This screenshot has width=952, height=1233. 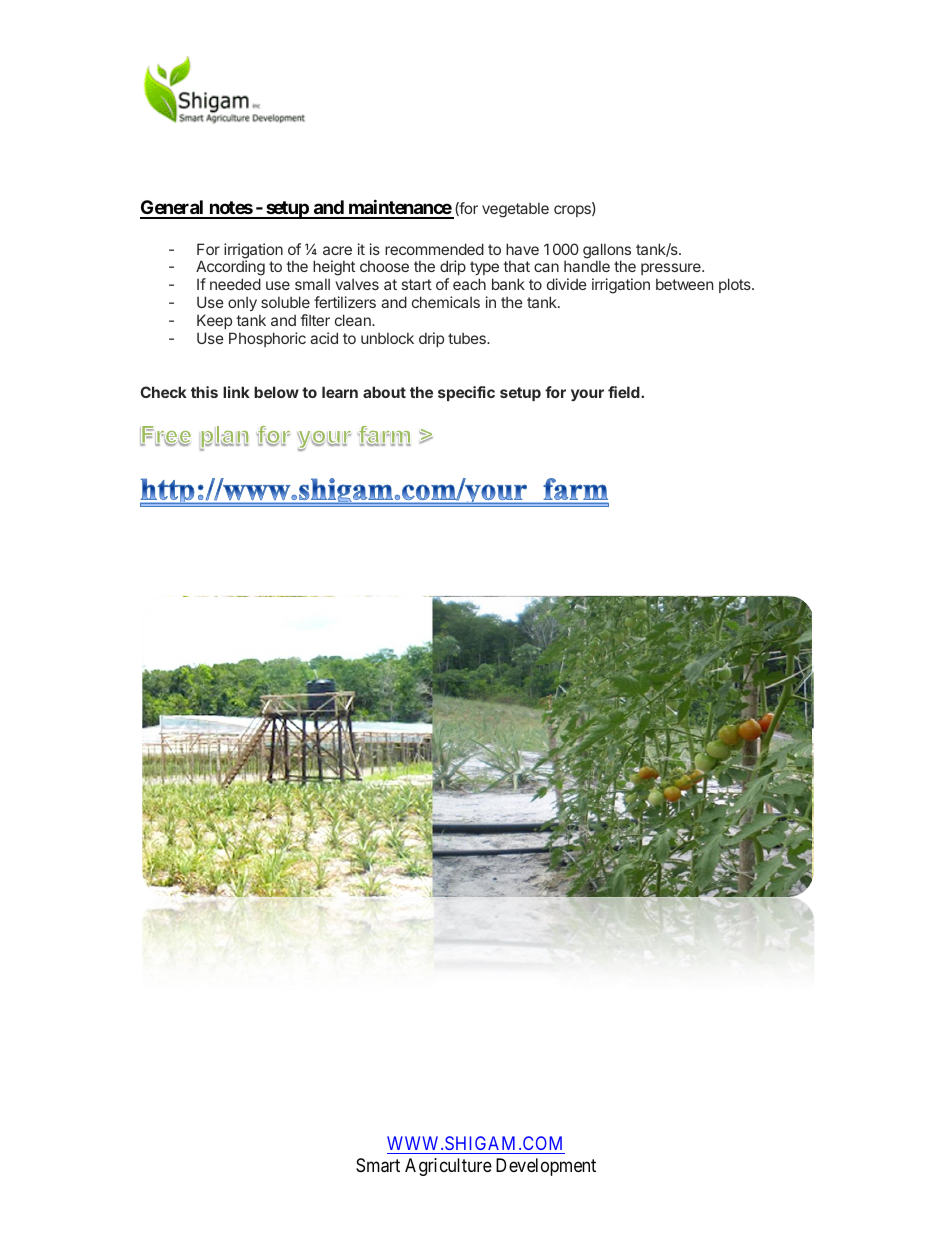 I want to click on Development, so click(x=546, y=1167).
